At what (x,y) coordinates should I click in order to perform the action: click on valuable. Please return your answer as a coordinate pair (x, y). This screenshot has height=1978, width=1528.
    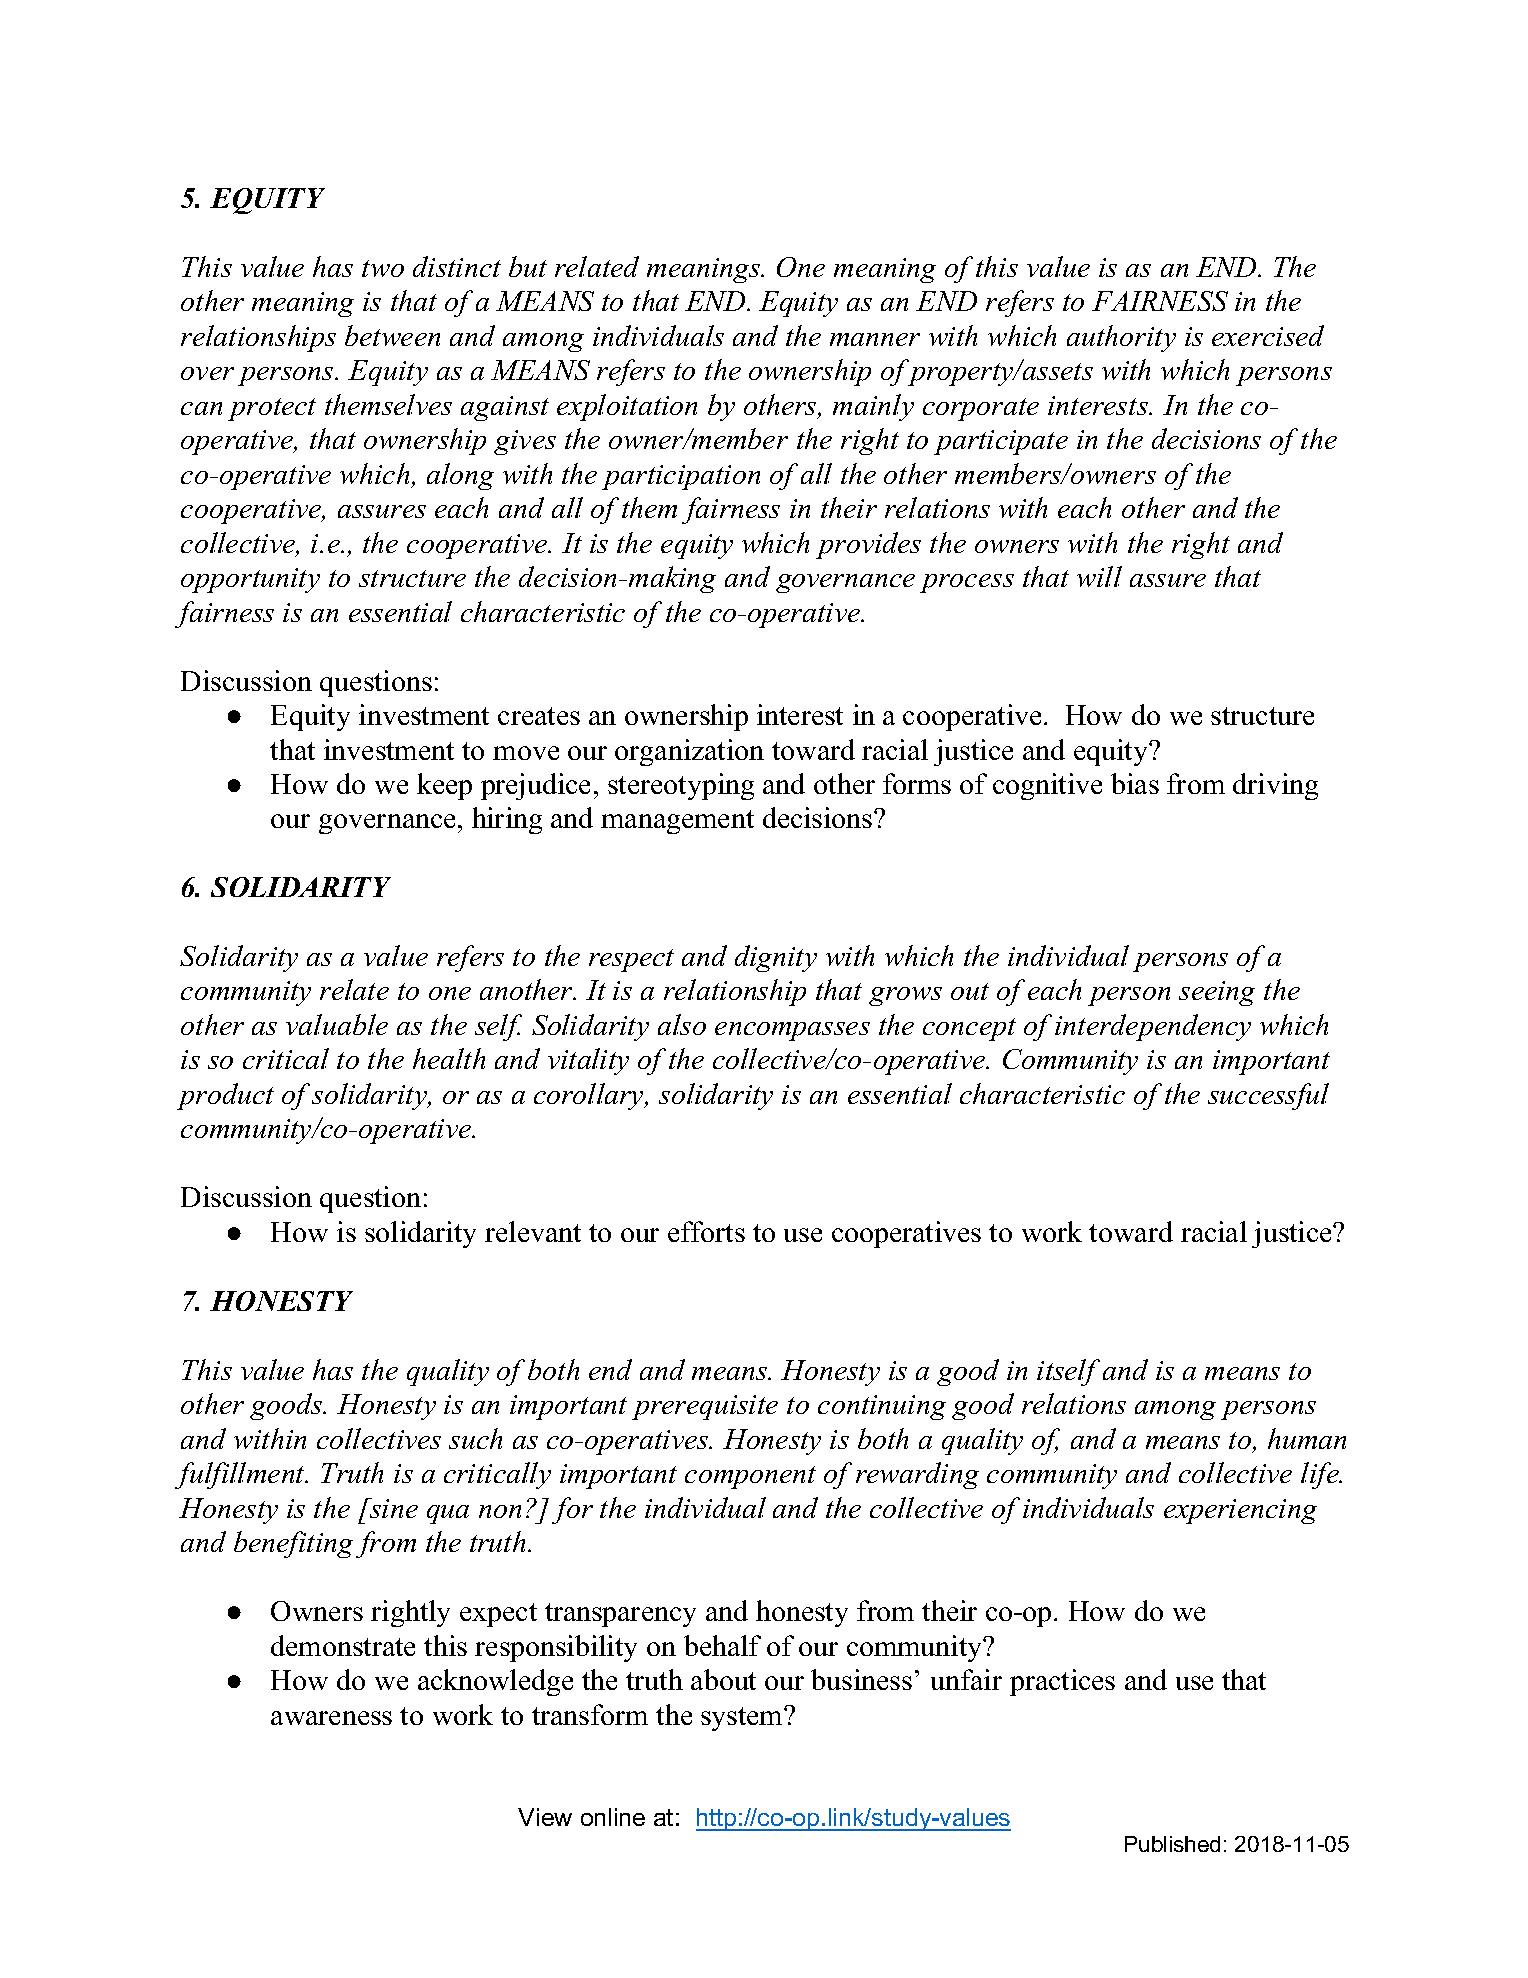
    Looking at the image, I should click on (337, 1024).
